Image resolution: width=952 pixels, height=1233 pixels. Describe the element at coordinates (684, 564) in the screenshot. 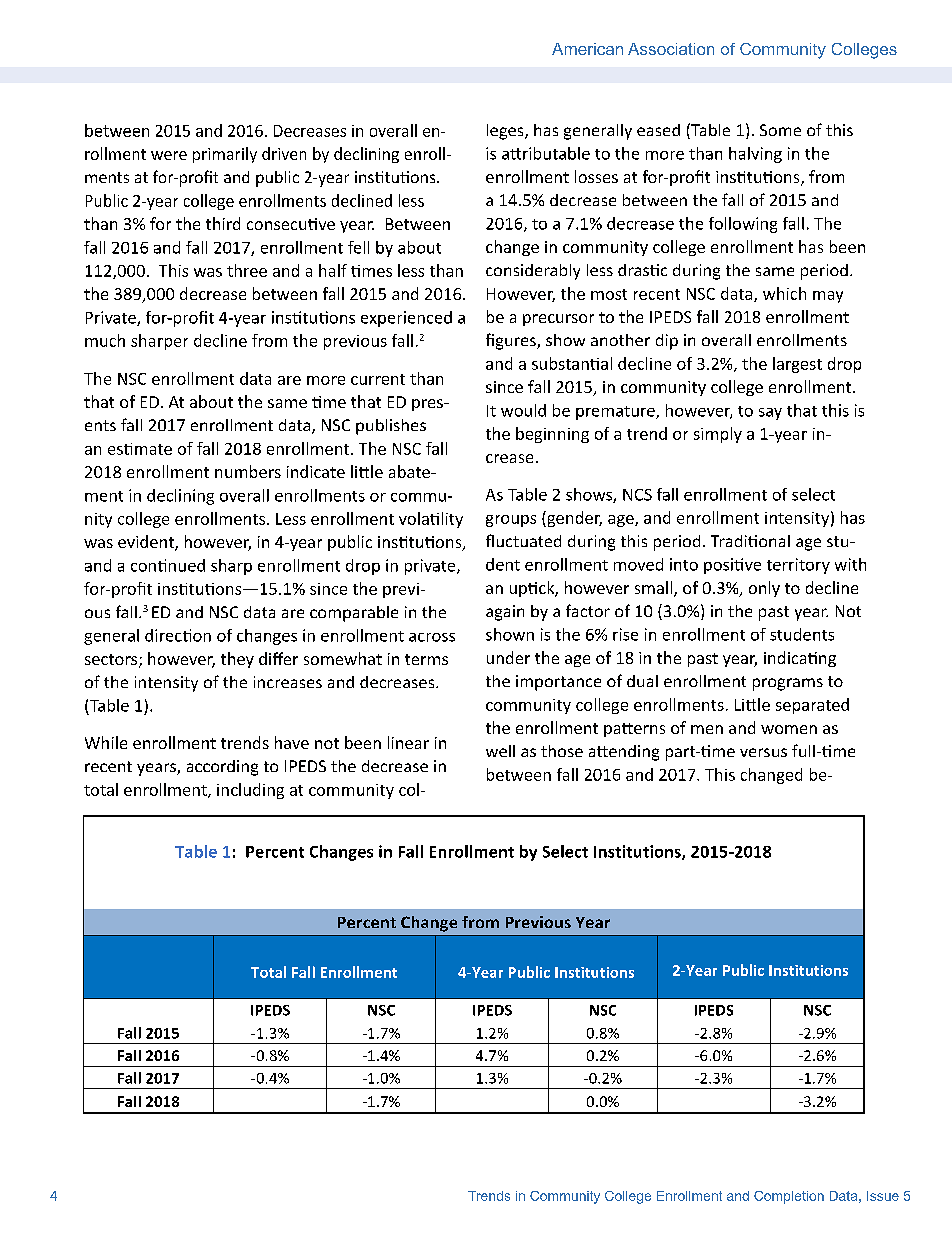

I see `into` at that location.
